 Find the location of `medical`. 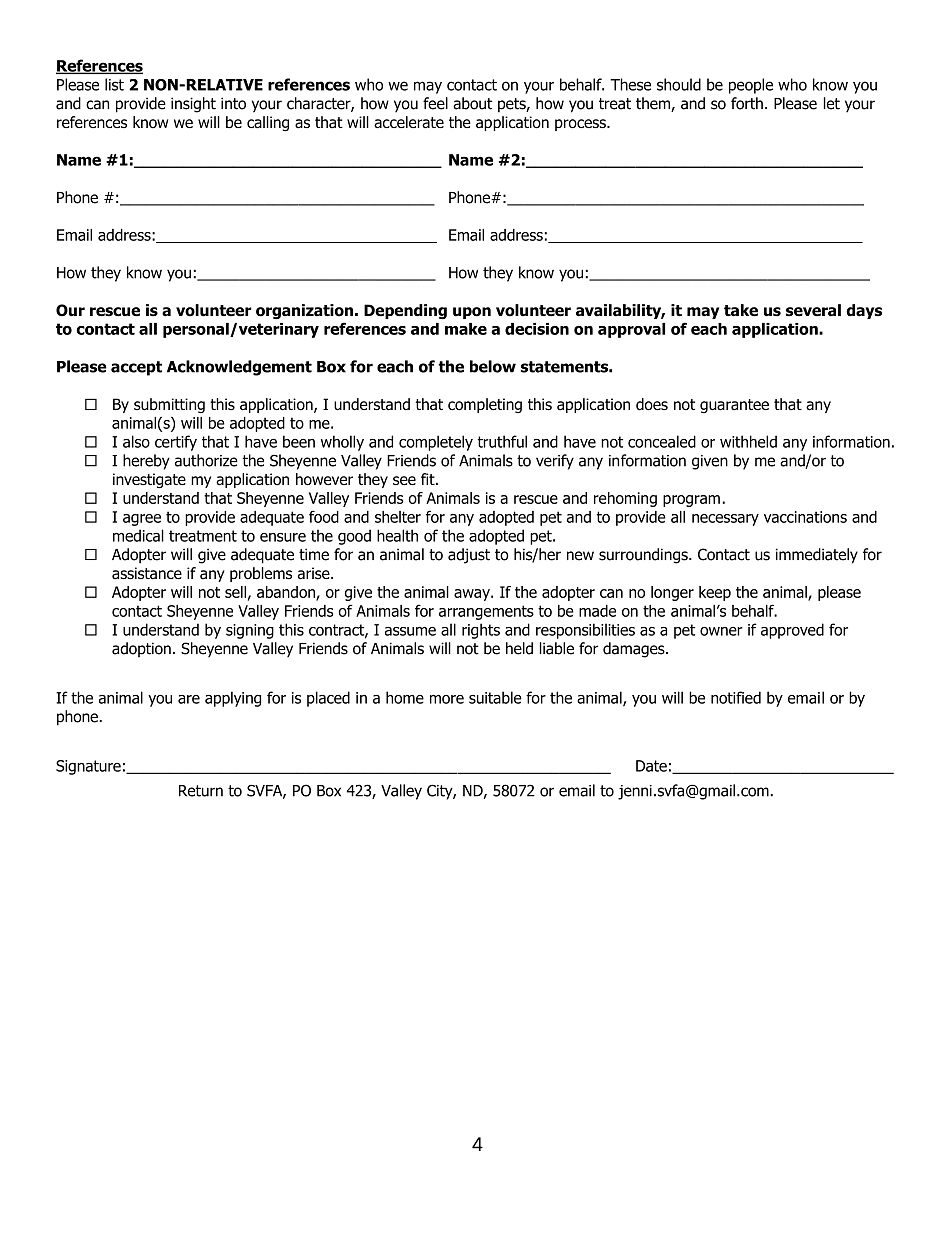

medical is located at coordinates (138, 535).
